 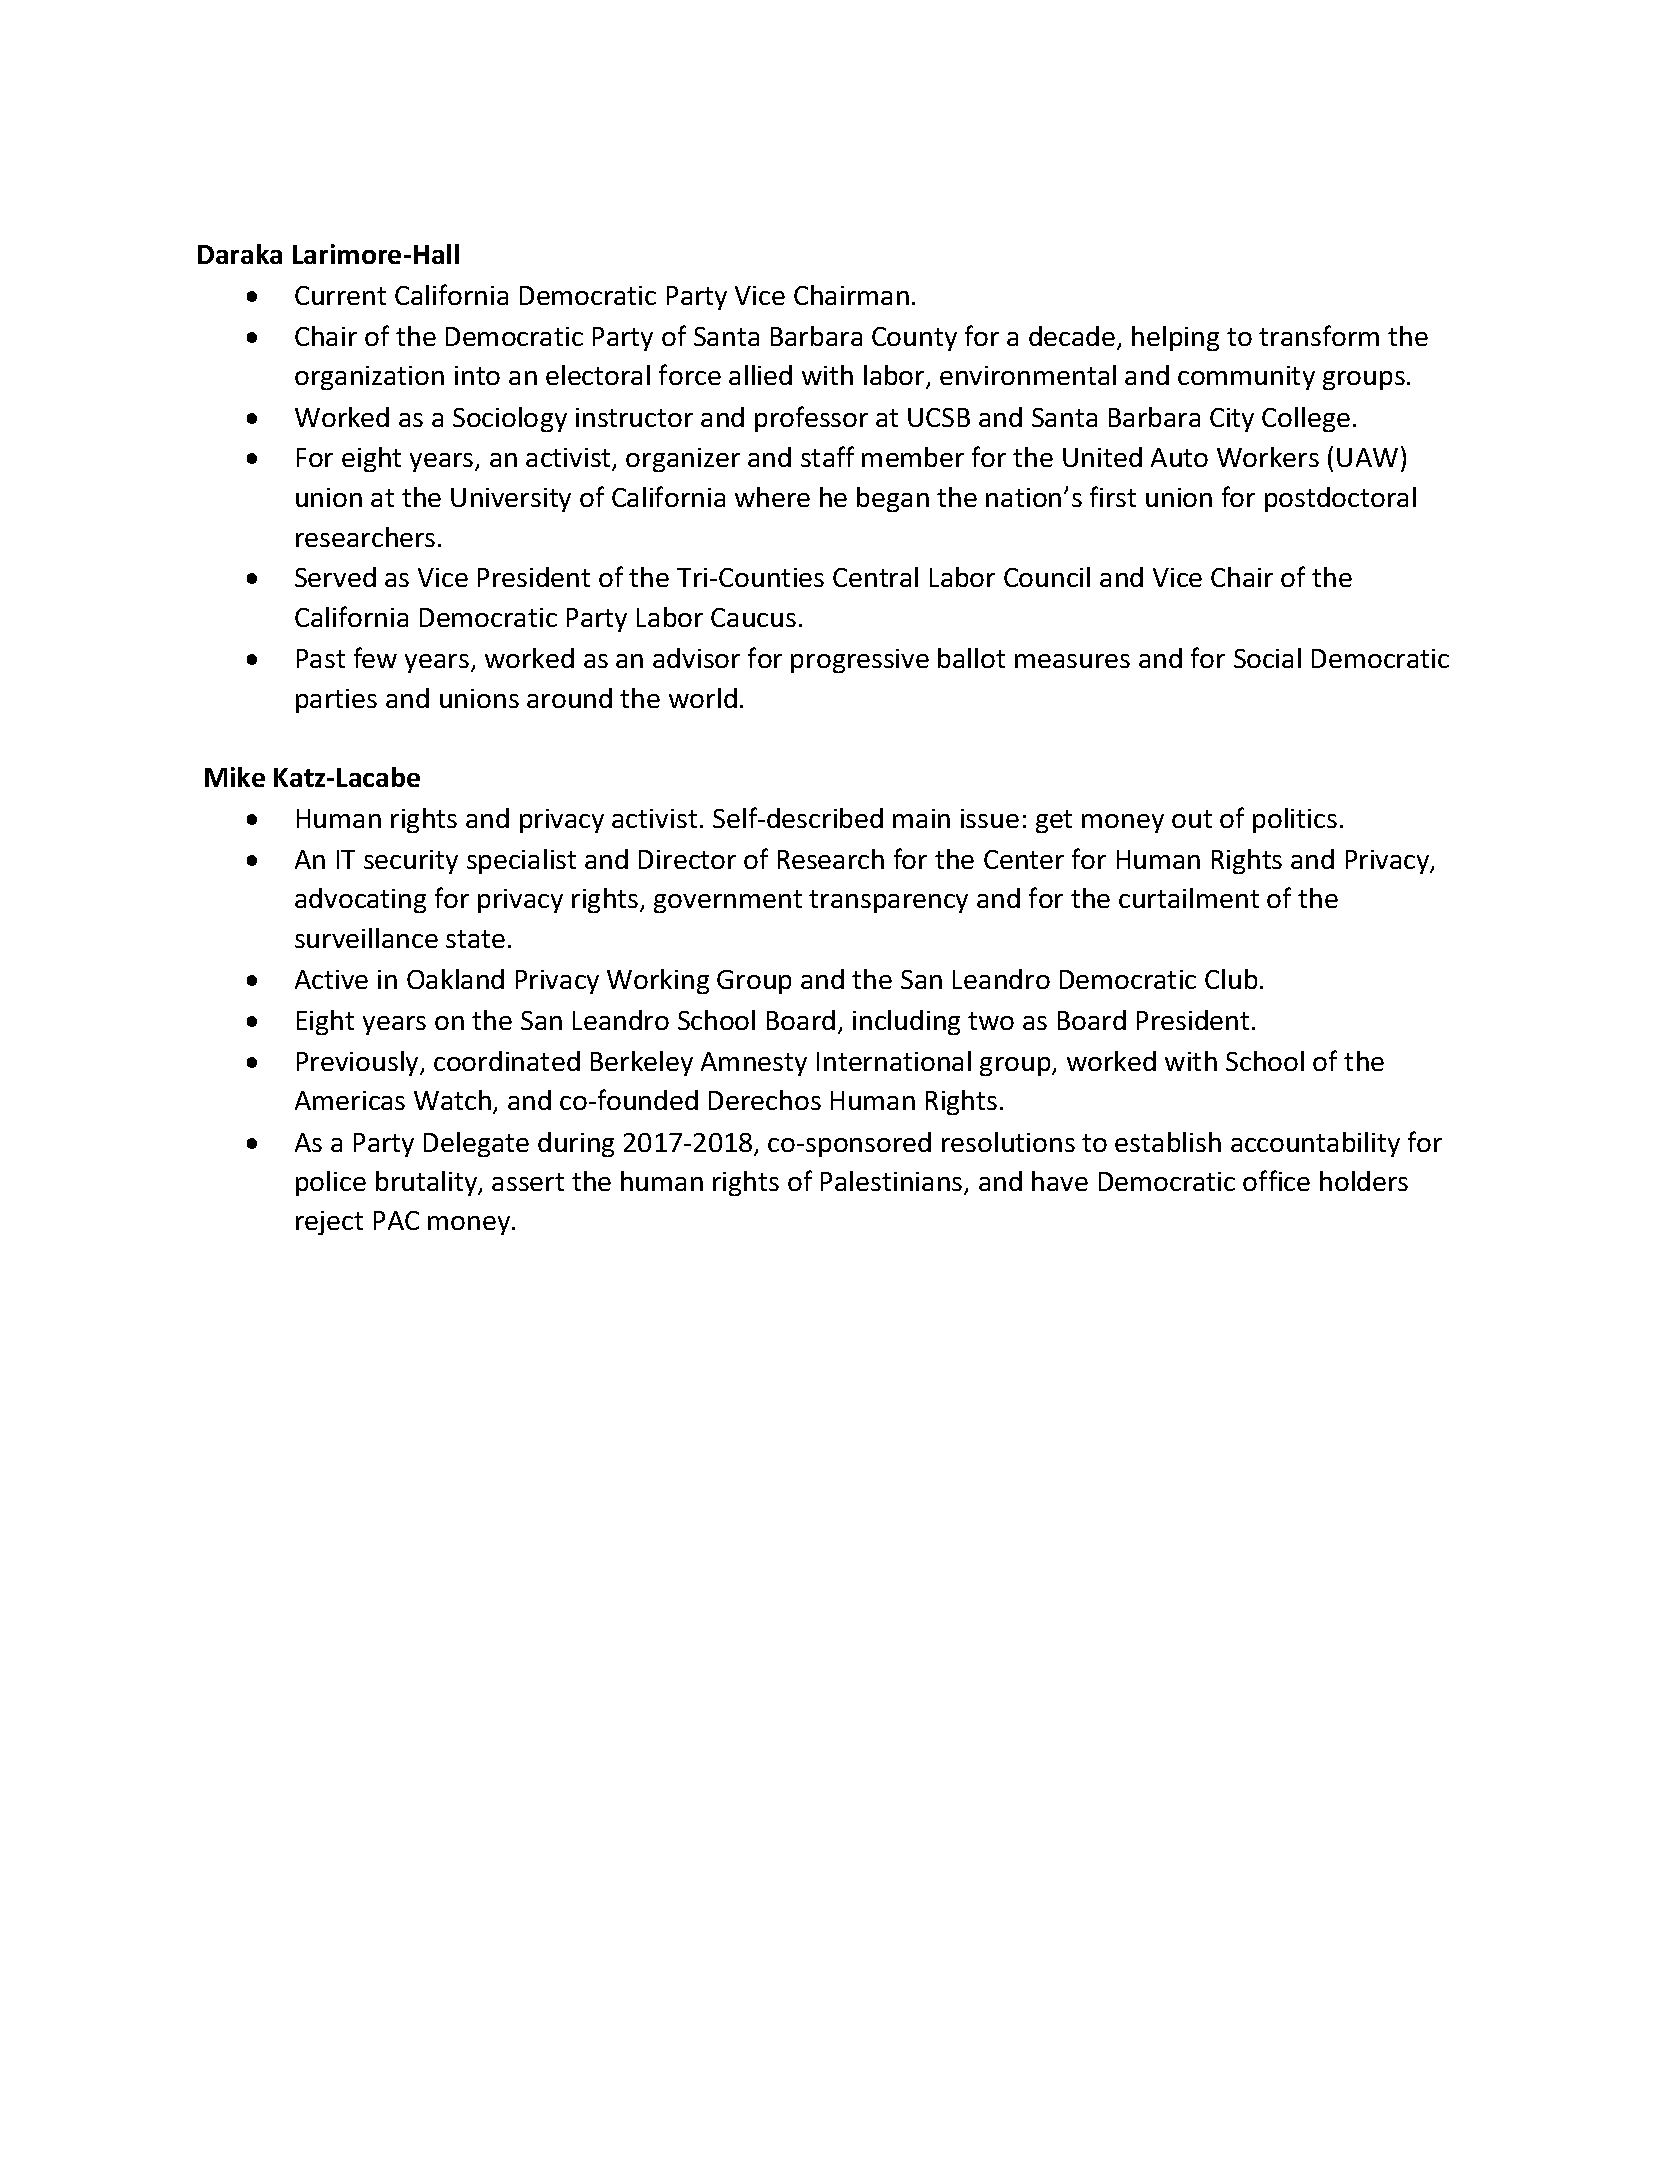 I want to click on County, so click(x=914, y=339).
